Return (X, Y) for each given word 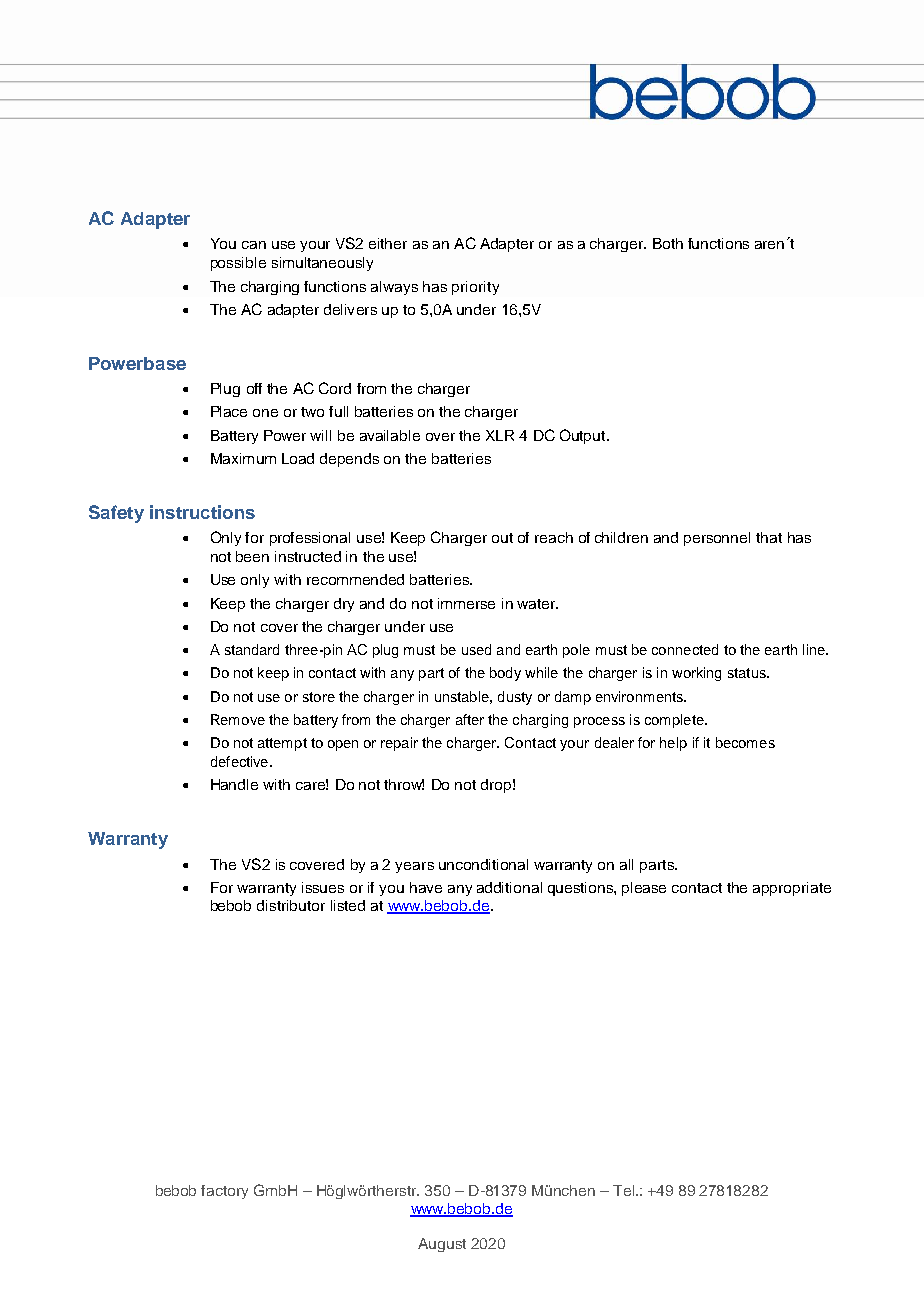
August (442, 1245)
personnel (717, 539)
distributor (291, 905)
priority (475, 288)
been (252, 556)
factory (224, 1192)
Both (668, 243)
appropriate (792, 889)
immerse (466, 603)
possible (238, 264)
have (426, 887)
